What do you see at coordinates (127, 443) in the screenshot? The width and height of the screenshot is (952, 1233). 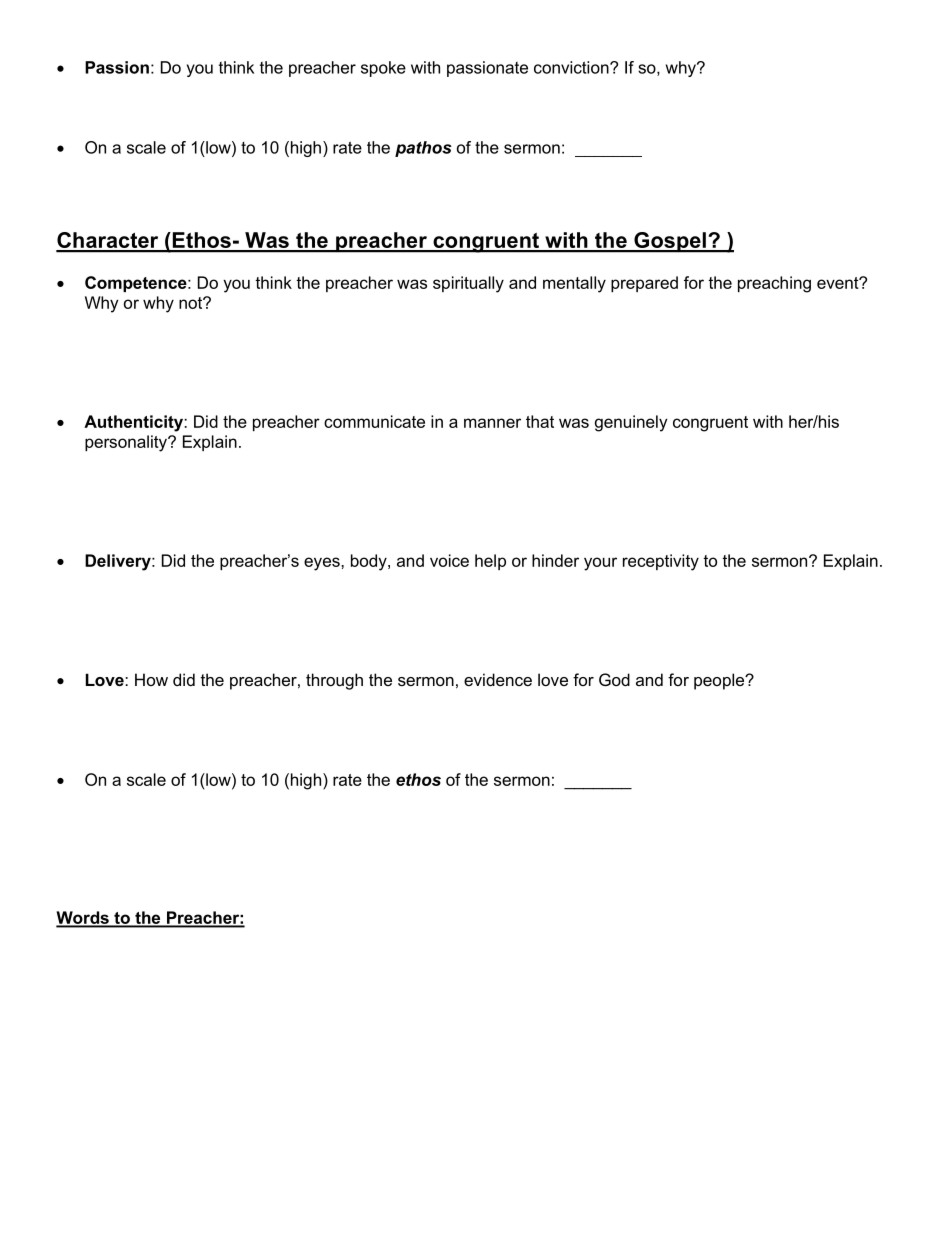 I see `personality` at bounding box center [127, 443].
